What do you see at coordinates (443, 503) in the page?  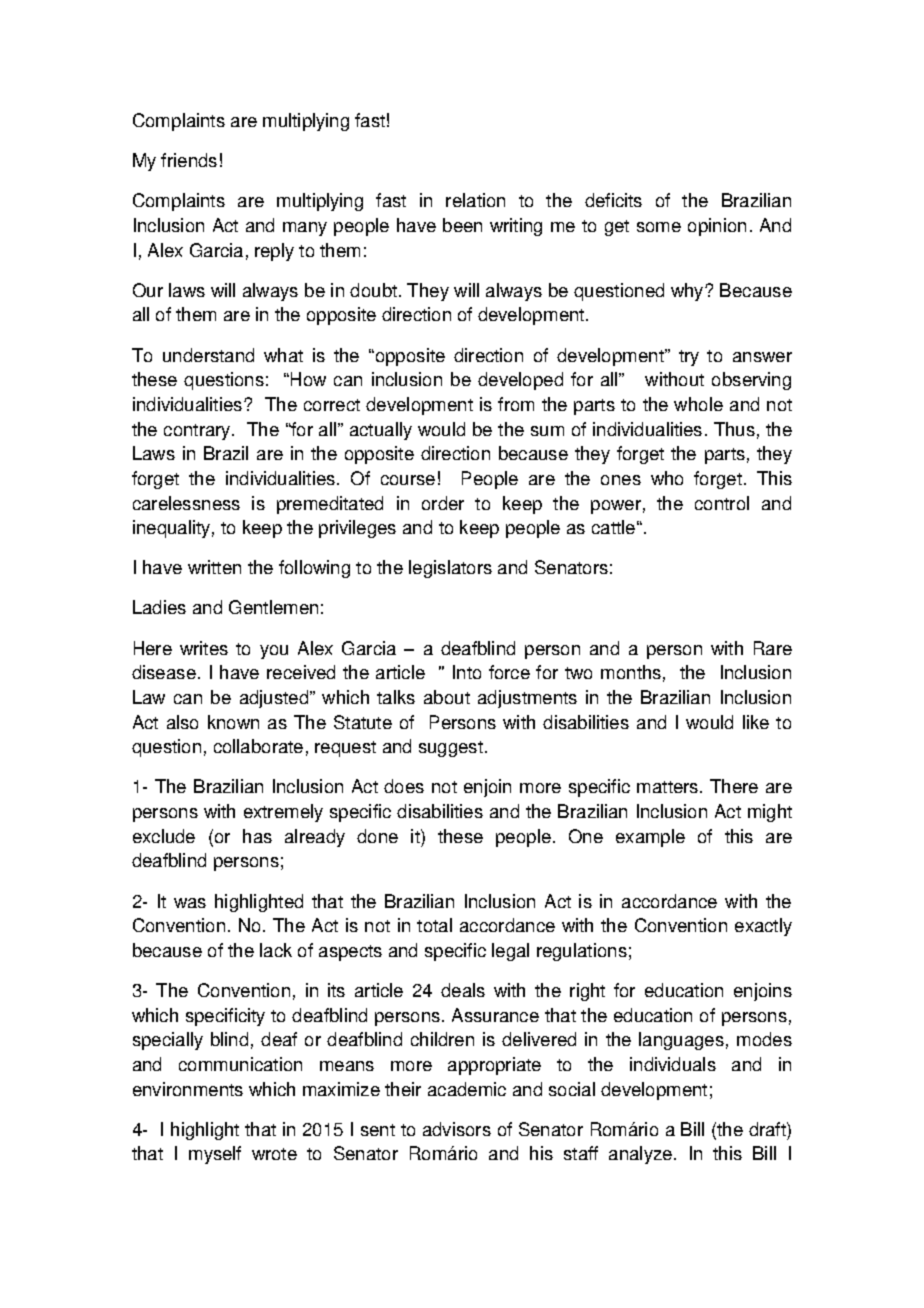 I see `order` at bounding box center [443, 503].
